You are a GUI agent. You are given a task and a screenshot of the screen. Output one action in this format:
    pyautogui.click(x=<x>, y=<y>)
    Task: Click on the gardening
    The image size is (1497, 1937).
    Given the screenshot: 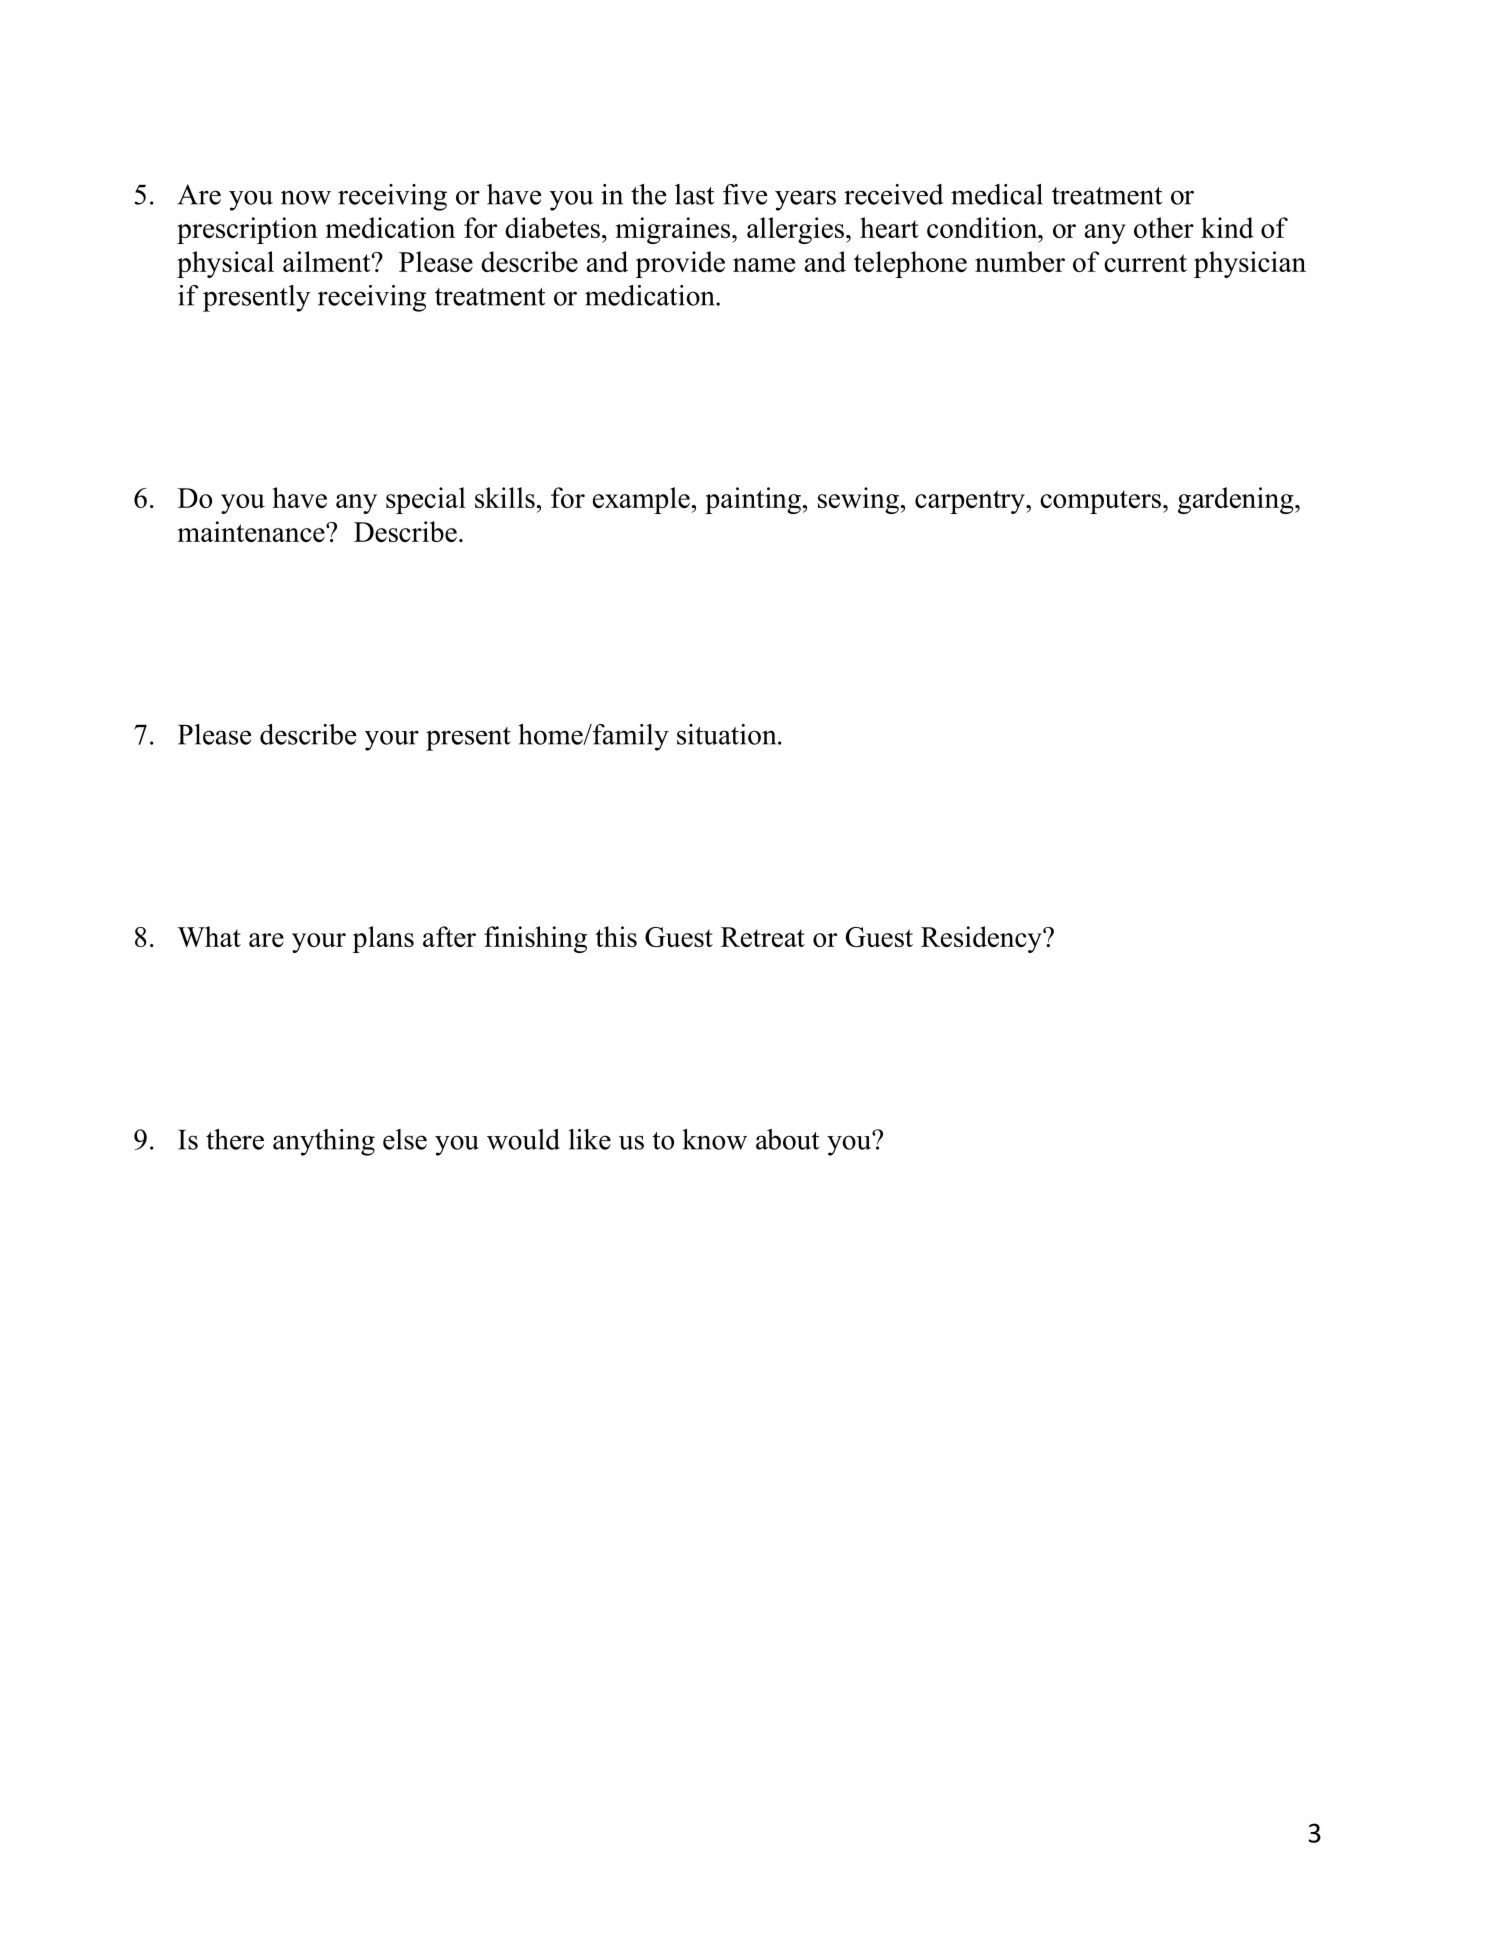 What is the action you would take?
    pyautogui.click(x=1237, y=500)
